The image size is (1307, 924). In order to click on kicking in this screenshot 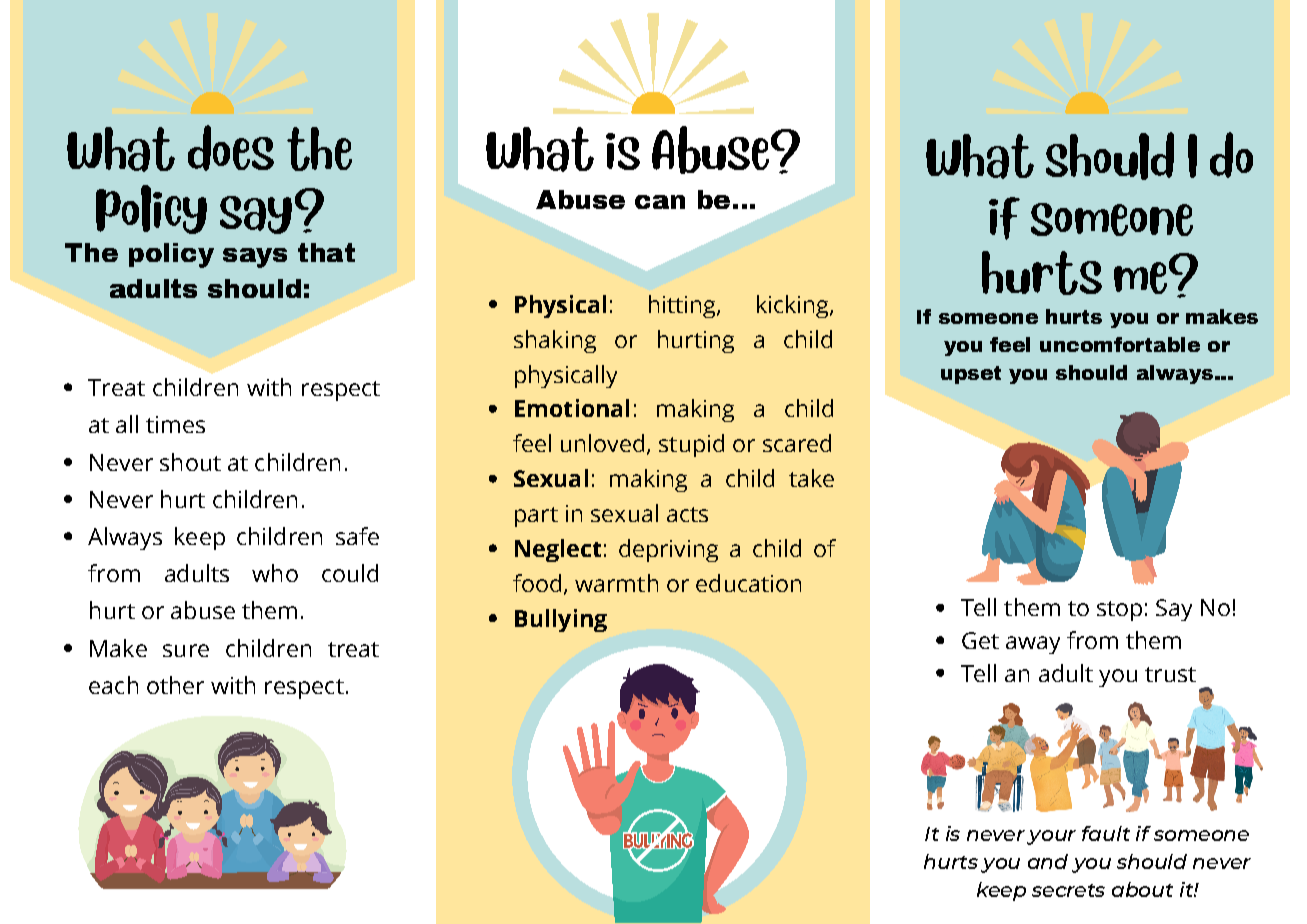, I will do `click(794, 306)`.
